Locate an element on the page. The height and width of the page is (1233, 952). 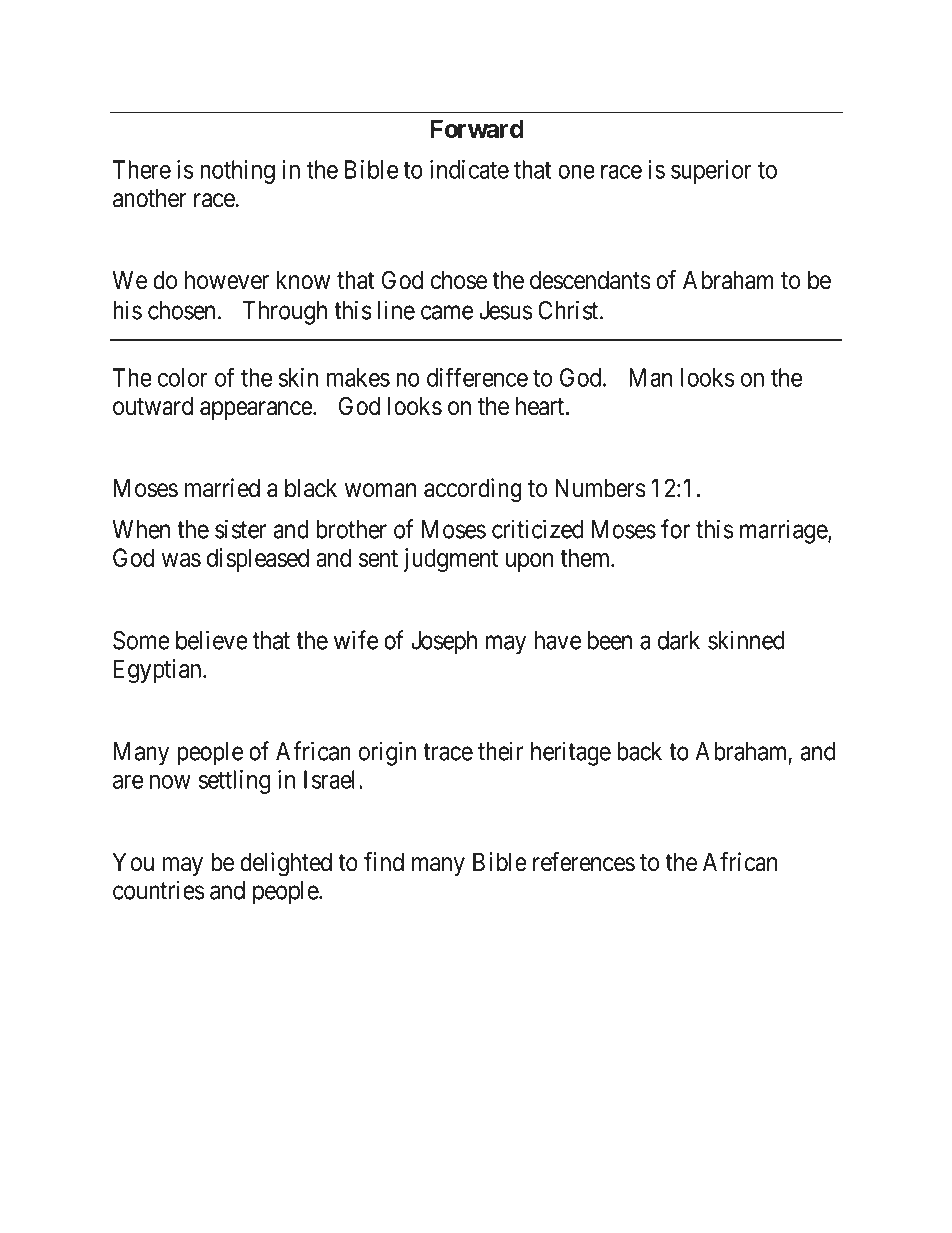
married is located at coordinates (222, 488).
